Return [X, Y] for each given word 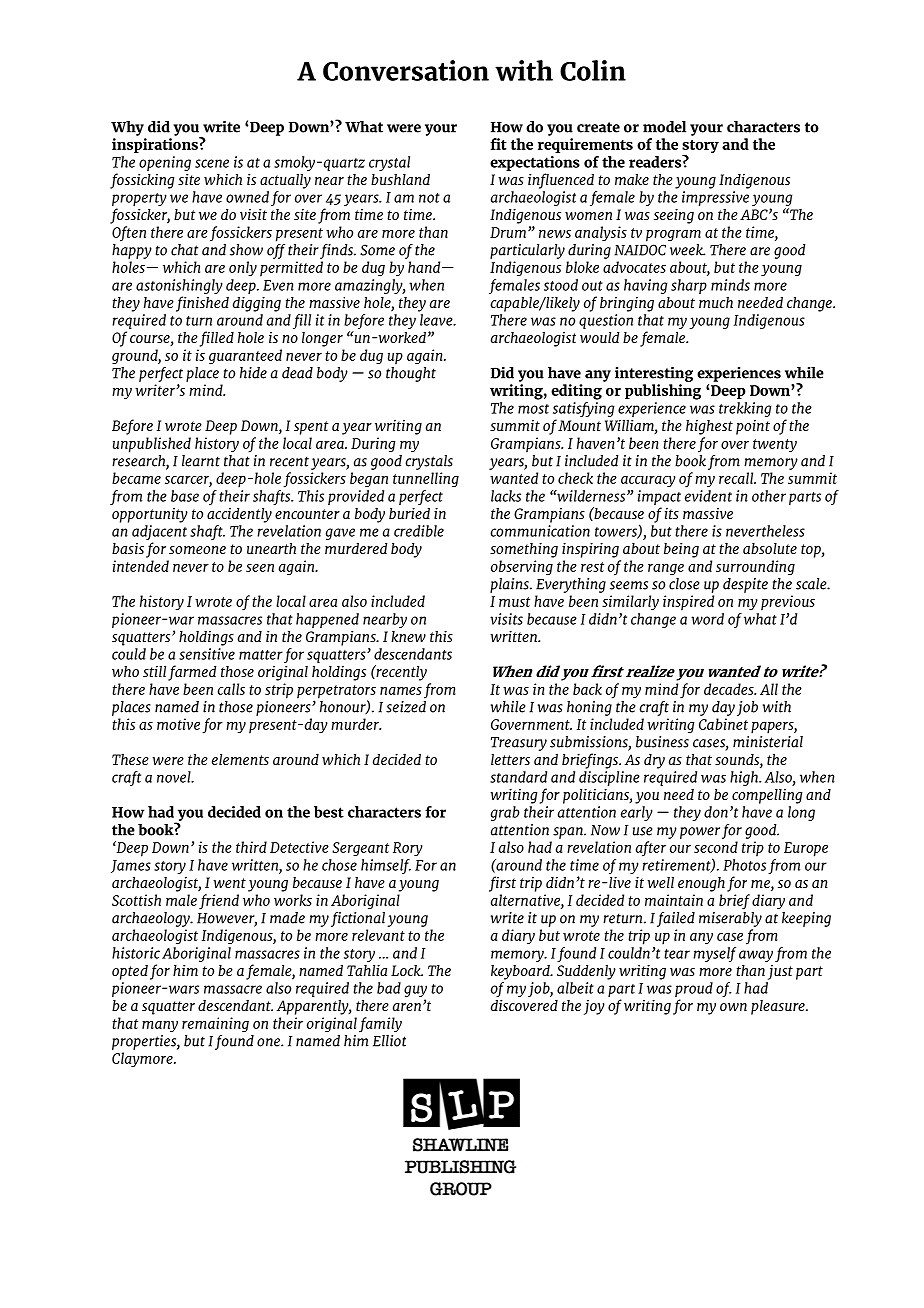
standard [518, 777]
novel [175, 777]
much [716, 302]
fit [498, 144]
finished [202, 304]
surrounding [755, 568]
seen [260, 568]
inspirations [156, 145]
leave [437, 320]
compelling [767, 796]
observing [522, 568]
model [664, 127]
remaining [215, 1025]
